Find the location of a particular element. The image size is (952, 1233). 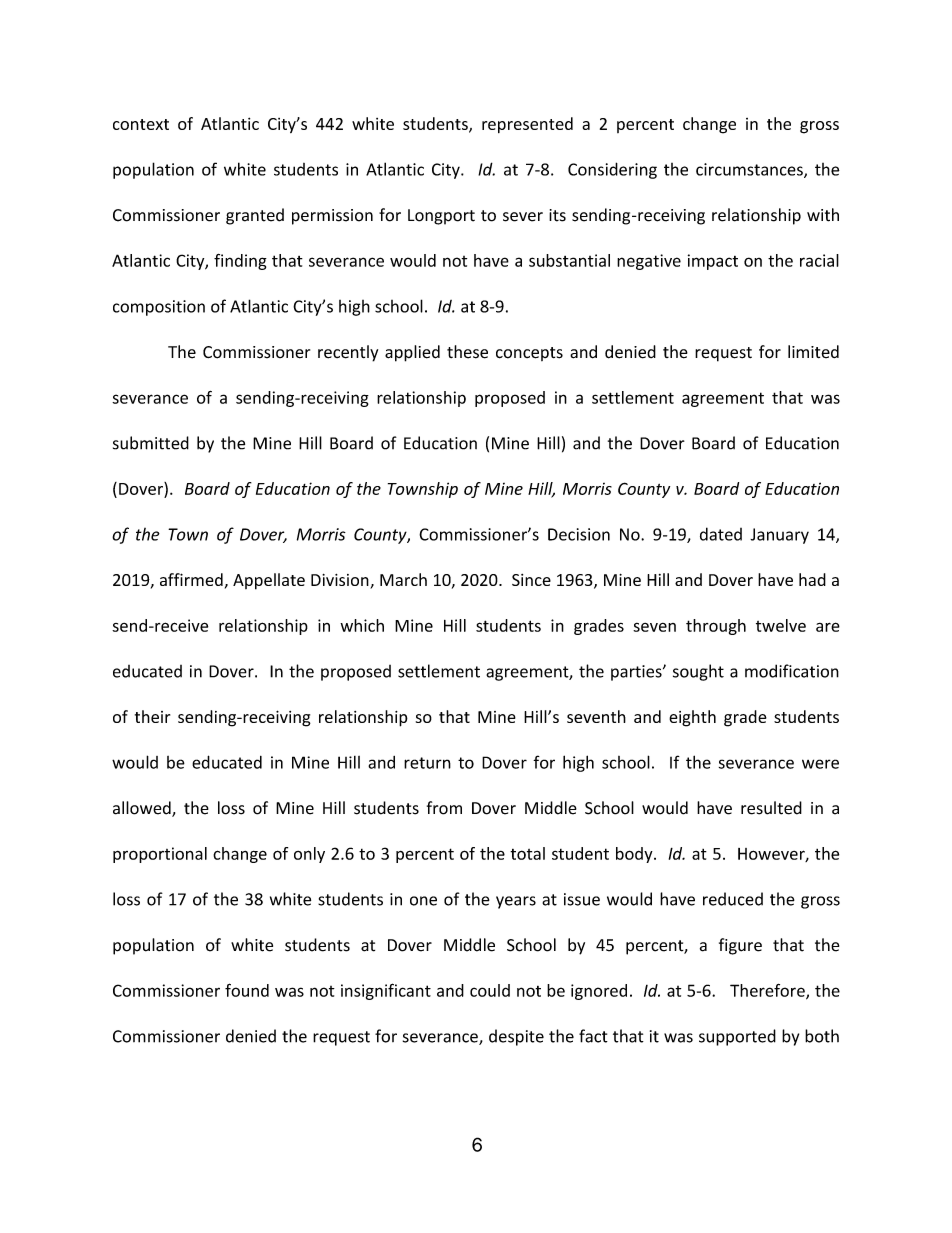

these is located at coordinates (467, 352).
